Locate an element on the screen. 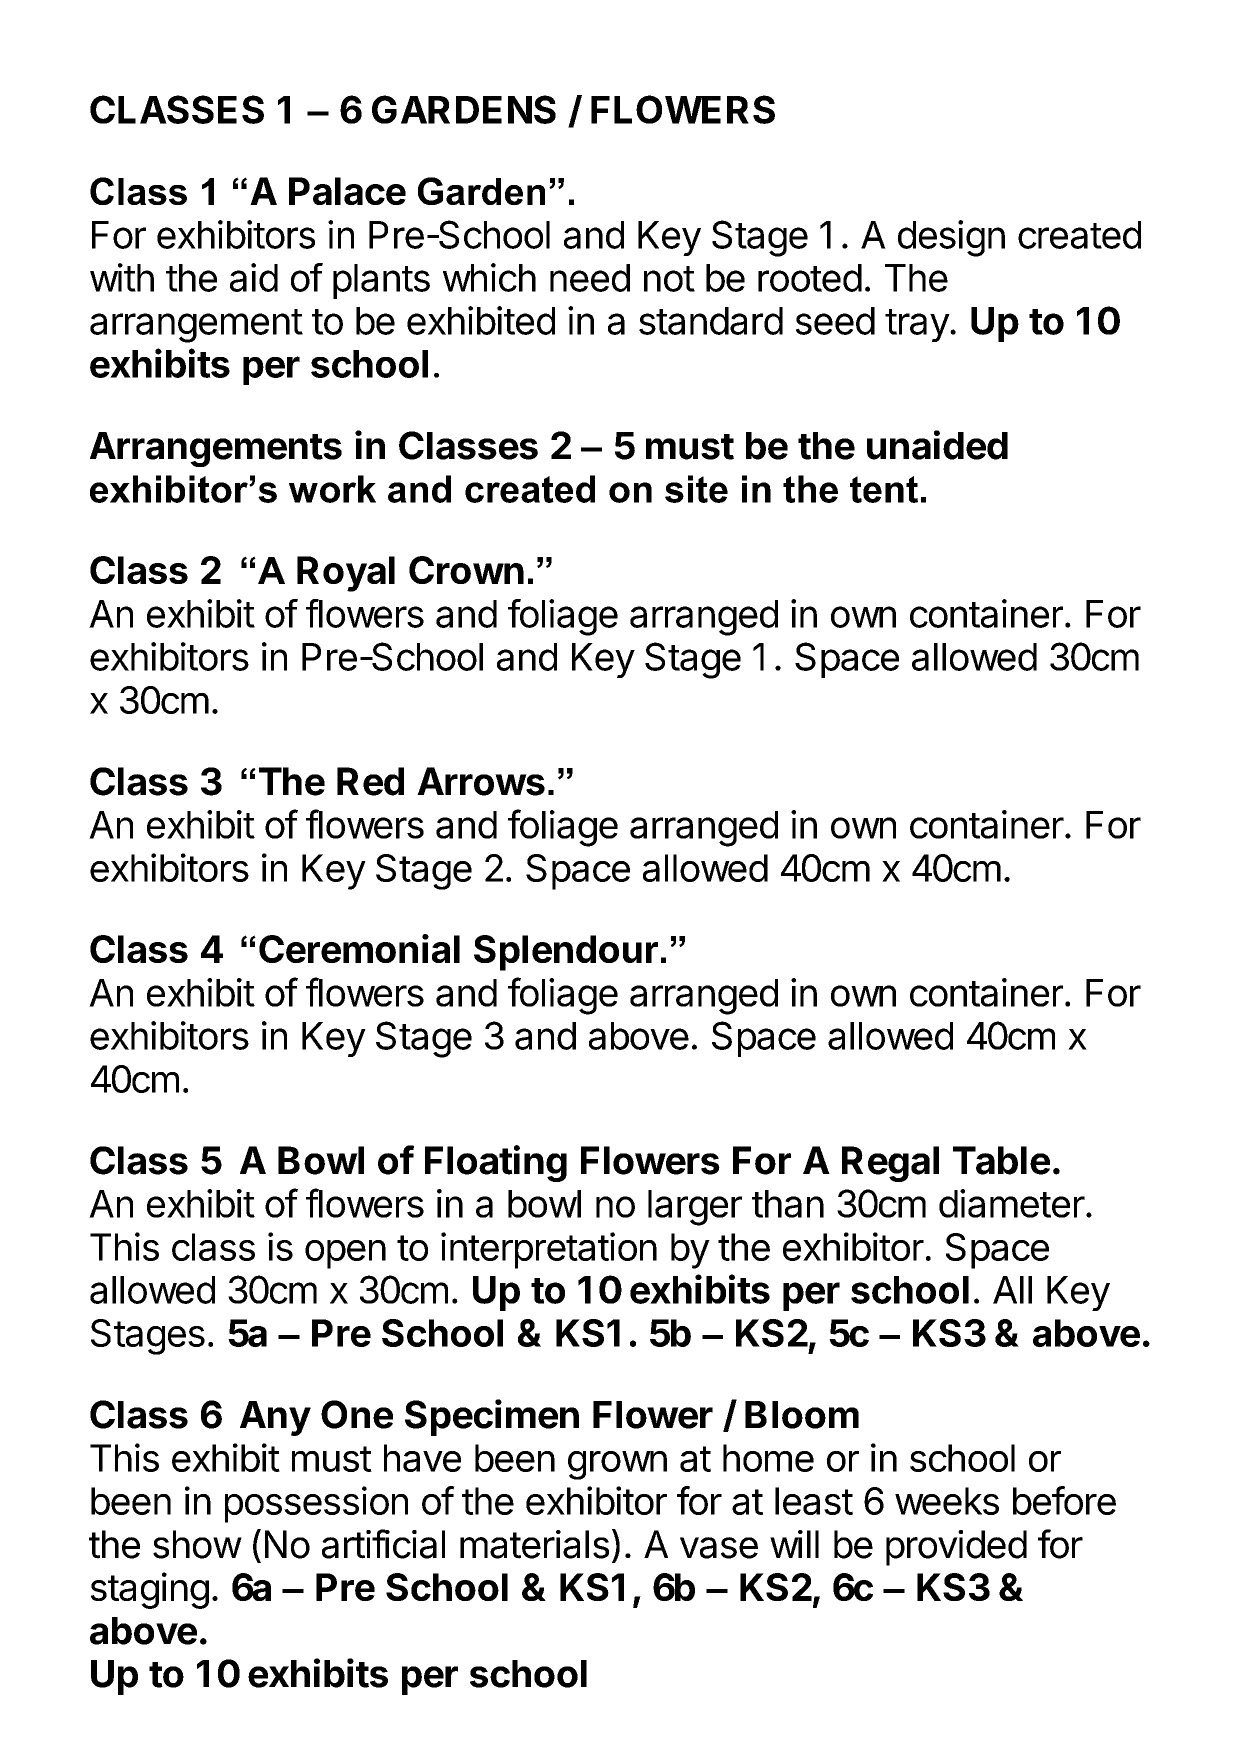 The image size is (1241, 1756). Palace is located at coordinates (347, 191).
